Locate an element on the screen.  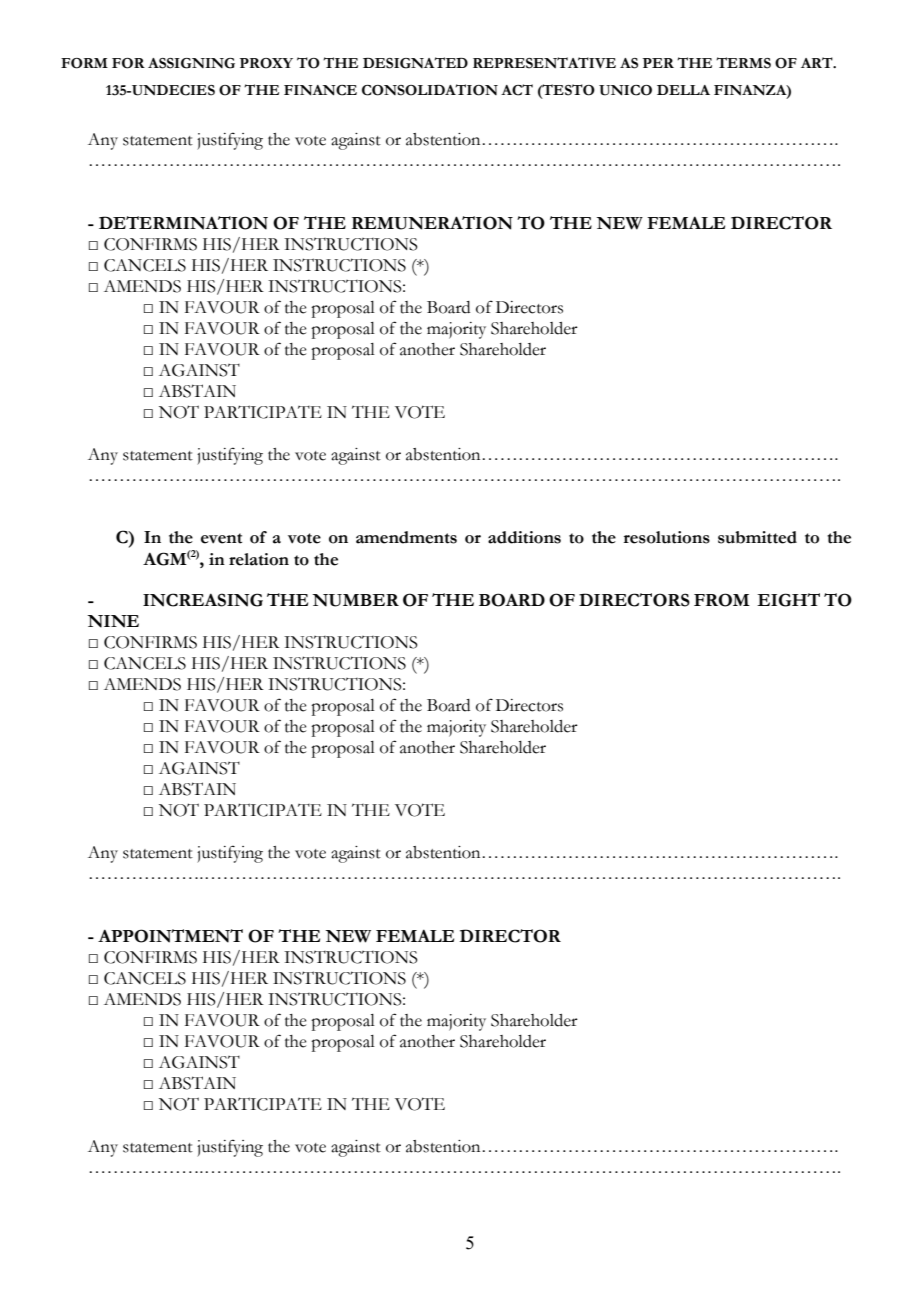
INCREASING is located at coordinates (203, 600).
